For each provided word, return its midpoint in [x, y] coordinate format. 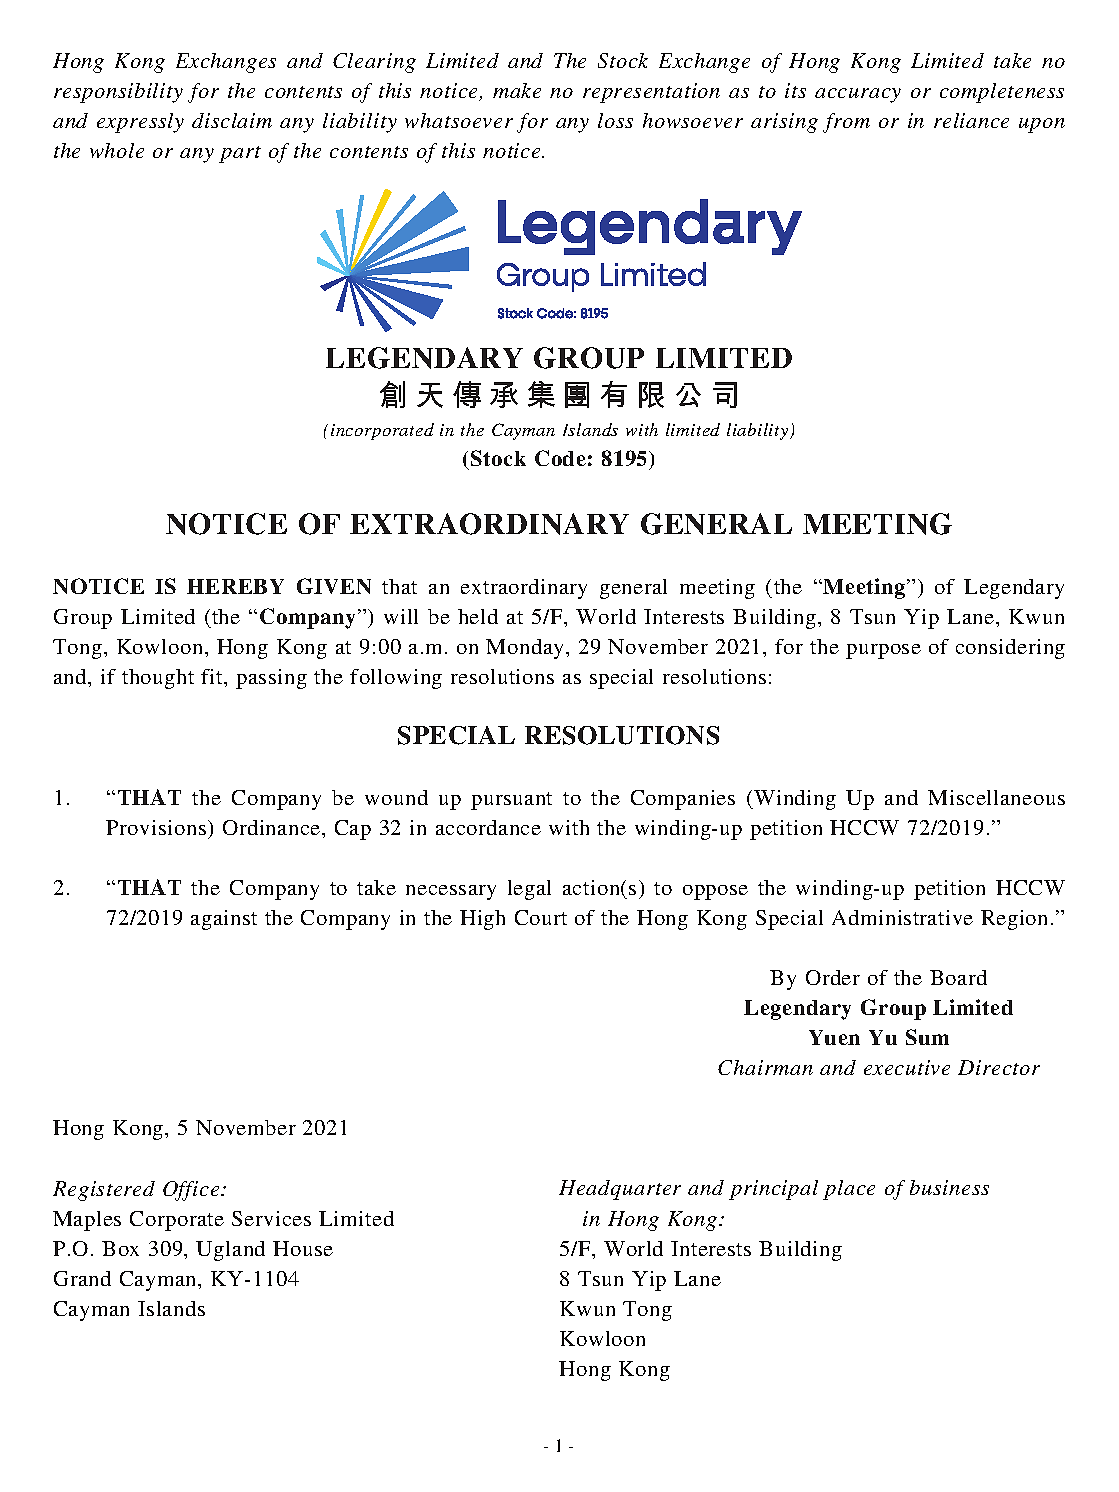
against [224, 920]
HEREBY [235, 586]
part [240, 154]
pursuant [511, 801]
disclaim [232, 120]
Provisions [156, 827]
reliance [971, 120]
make [517, 90]
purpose [883, 651]
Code [560, 458]
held [478, 616]
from [846, 123]
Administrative [902, 917]
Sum [927, 1037]
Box [120, 1248]
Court [541, 917]
